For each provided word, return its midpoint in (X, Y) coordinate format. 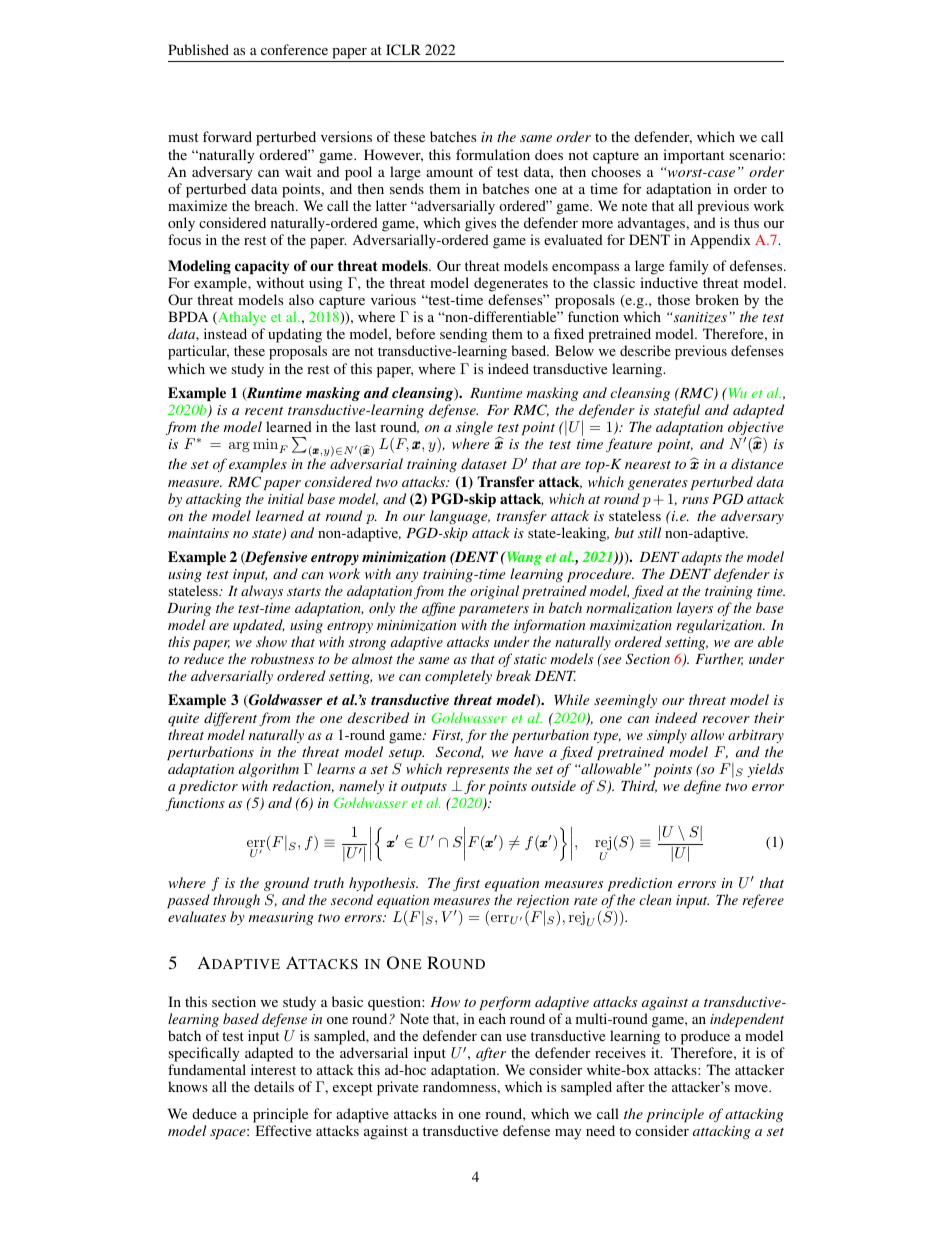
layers (695, 609)
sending (465, 337)
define (702, 787)
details (274, 1086)
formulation (493, 154)
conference (294, 49)
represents (478, 771)
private (397, 1088)
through (236, 901)
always (262, 592)
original (494, 592)
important (693, 156)
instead (225, 333)
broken (717, 299)
